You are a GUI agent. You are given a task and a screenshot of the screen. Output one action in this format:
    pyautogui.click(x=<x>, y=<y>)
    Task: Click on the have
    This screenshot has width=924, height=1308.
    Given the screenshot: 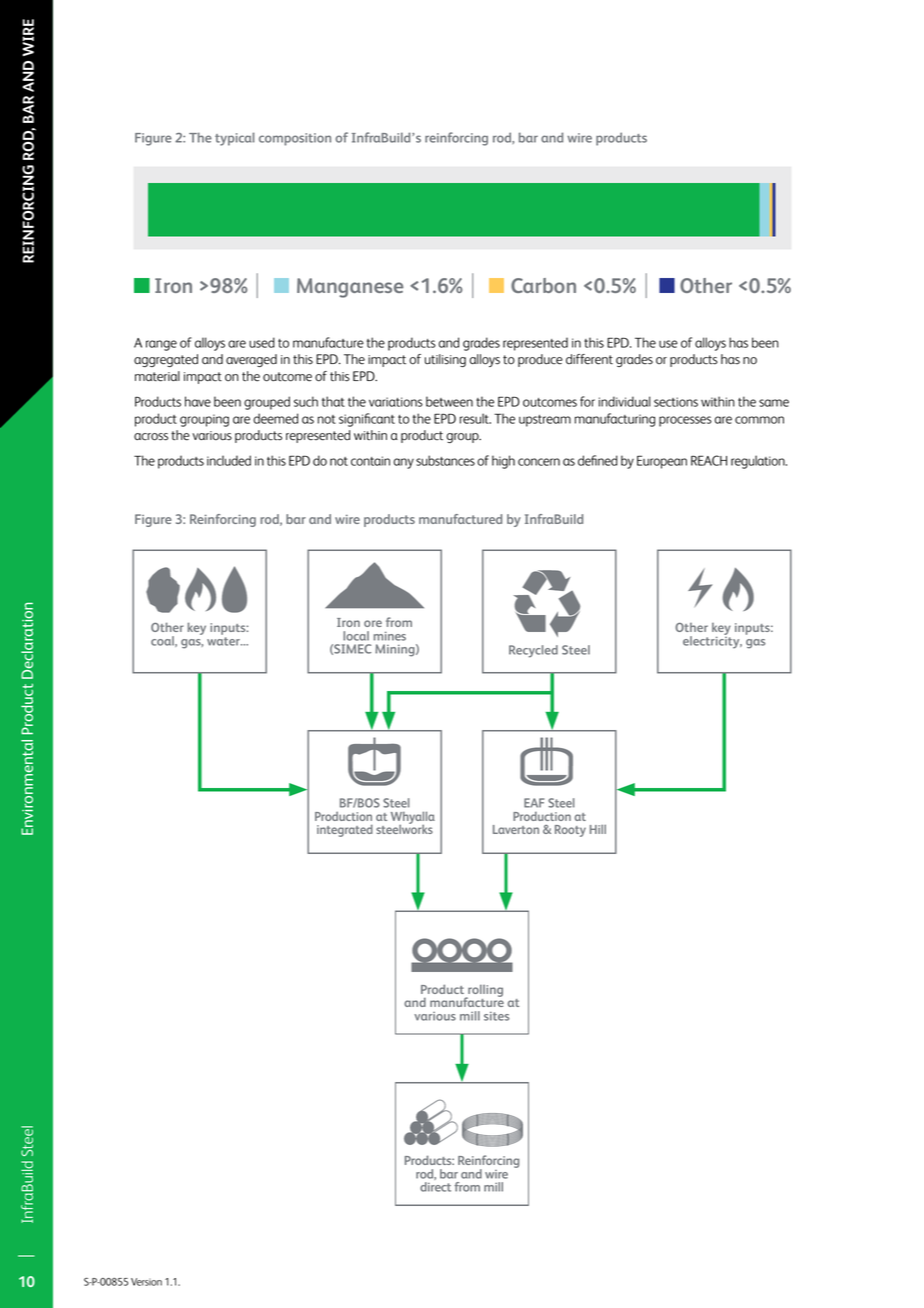 What is the action you would take?
    pyautogui.click(x=198, y=401)
